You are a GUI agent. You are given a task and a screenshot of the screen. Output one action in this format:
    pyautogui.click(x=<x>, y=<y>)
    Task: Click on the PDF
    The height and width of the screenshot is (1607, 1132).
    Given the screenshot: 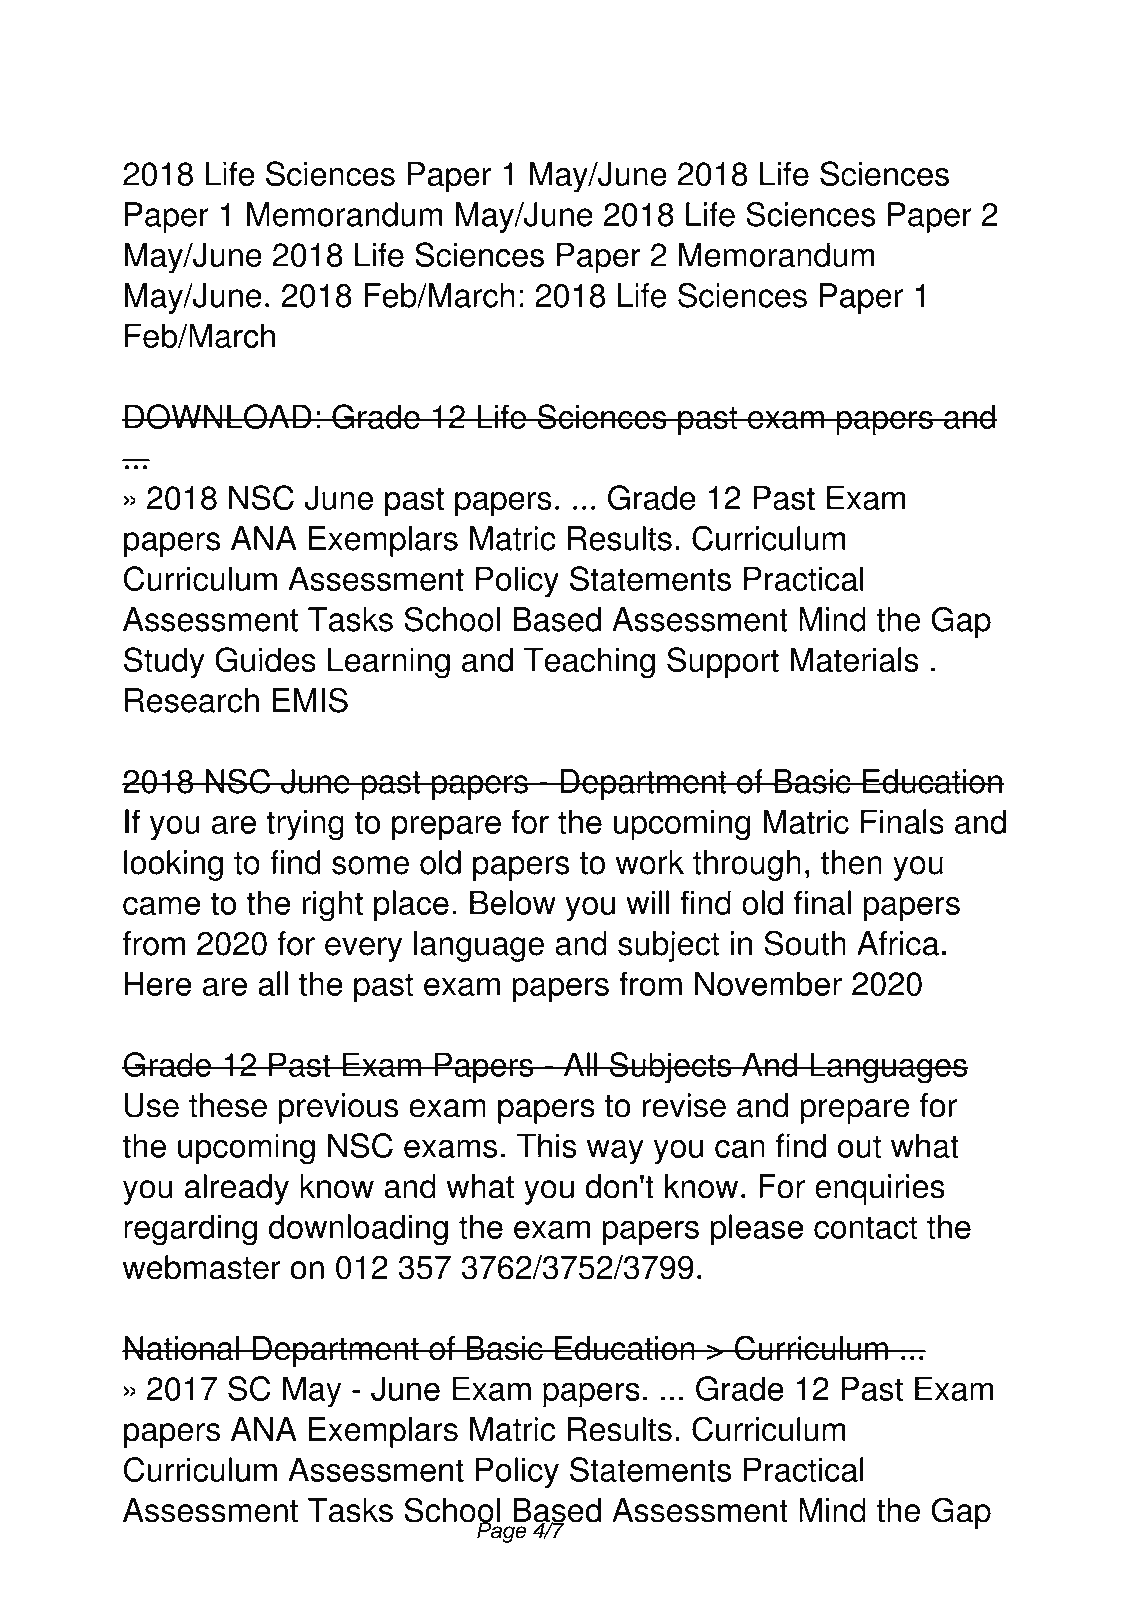 What is the action you would take?
    pyautogui.click(x=276, y=65)
